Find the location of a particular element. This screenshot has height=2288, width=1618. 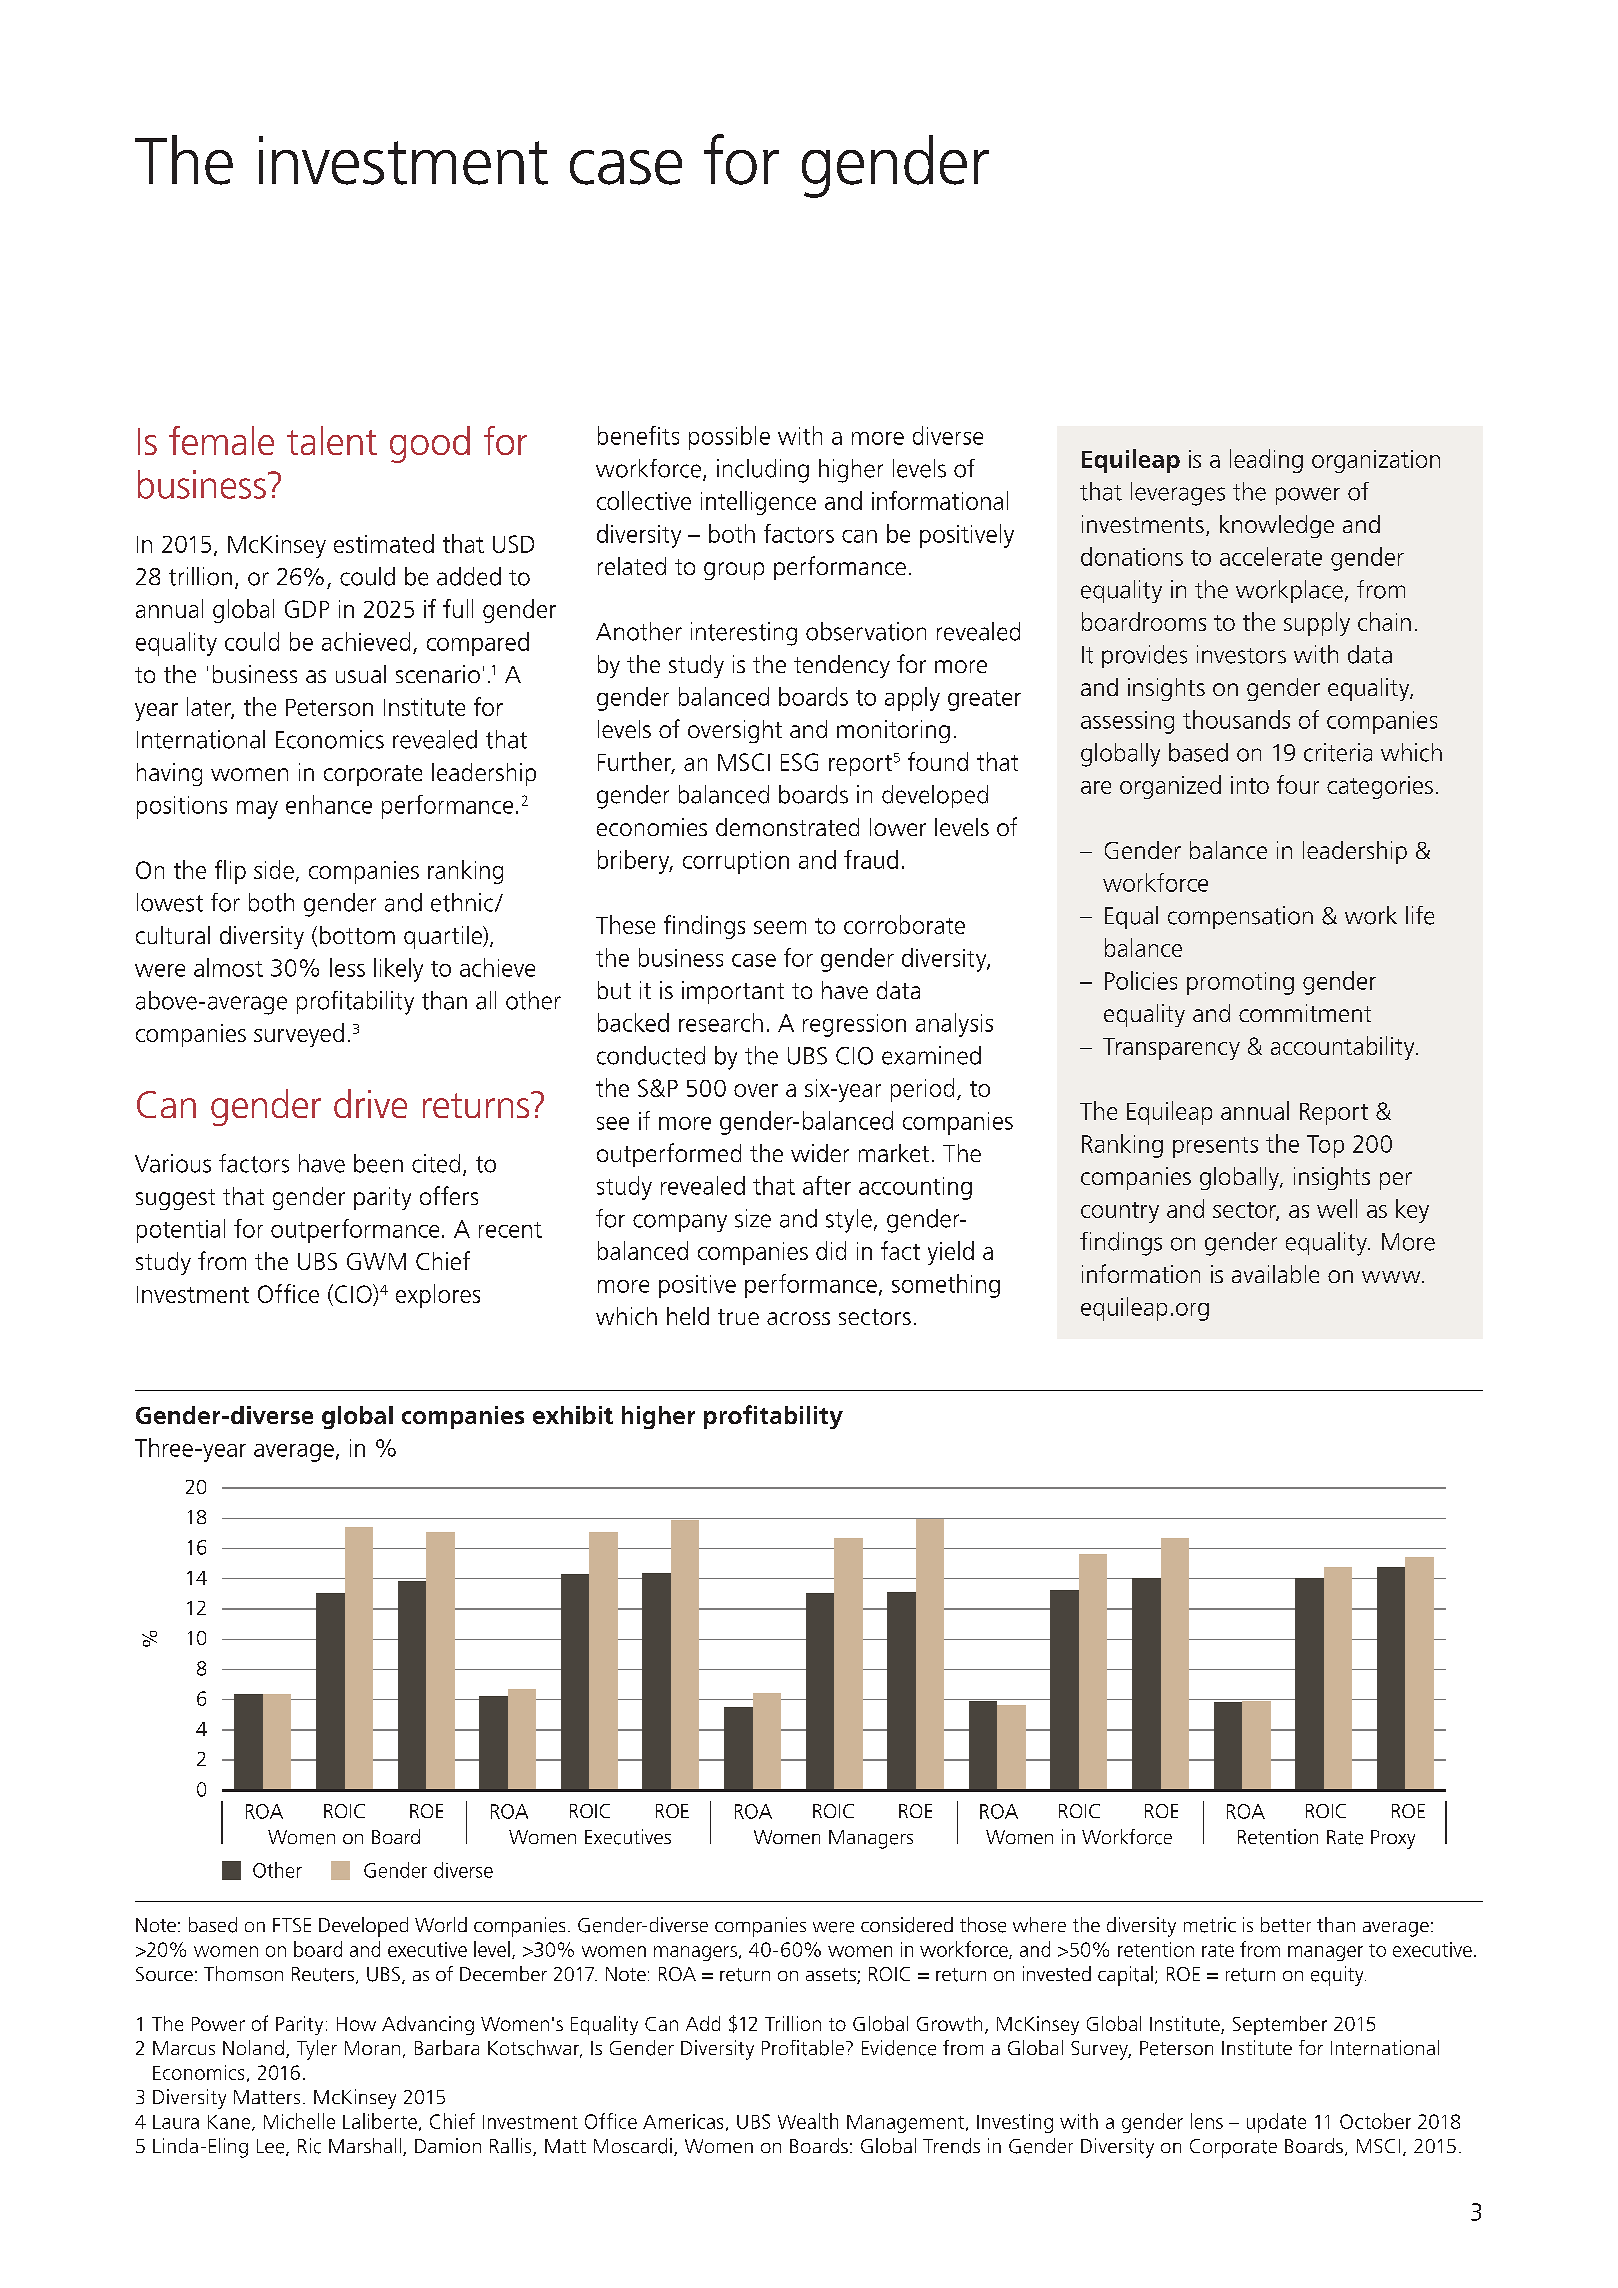

leading is located at coordinates (1266, 461).
